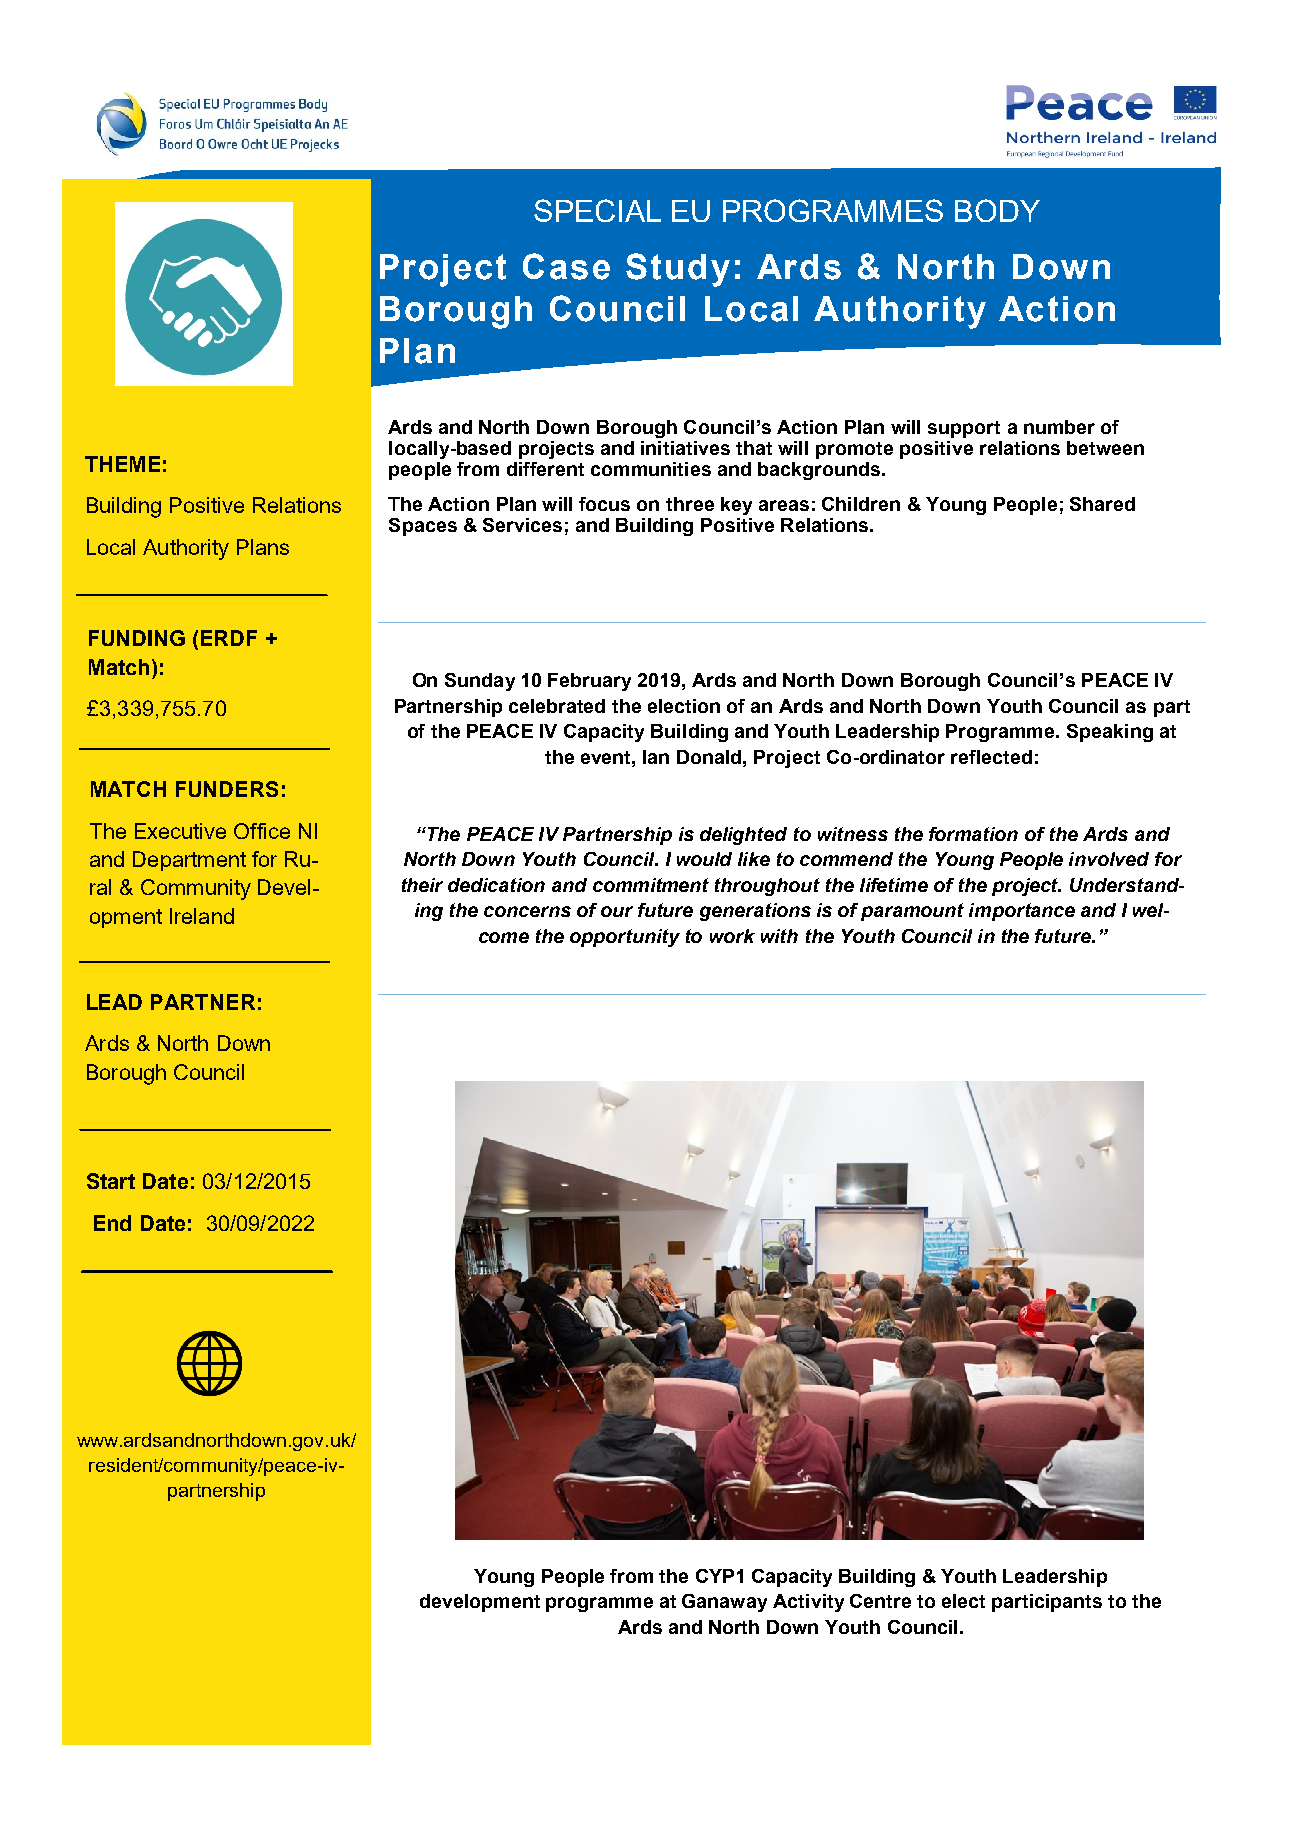 The image size is (1300, 1839). What do you see at coordinates (566, 266) in the screenshot?
I see `Case` at bounding box center [566, 266].
